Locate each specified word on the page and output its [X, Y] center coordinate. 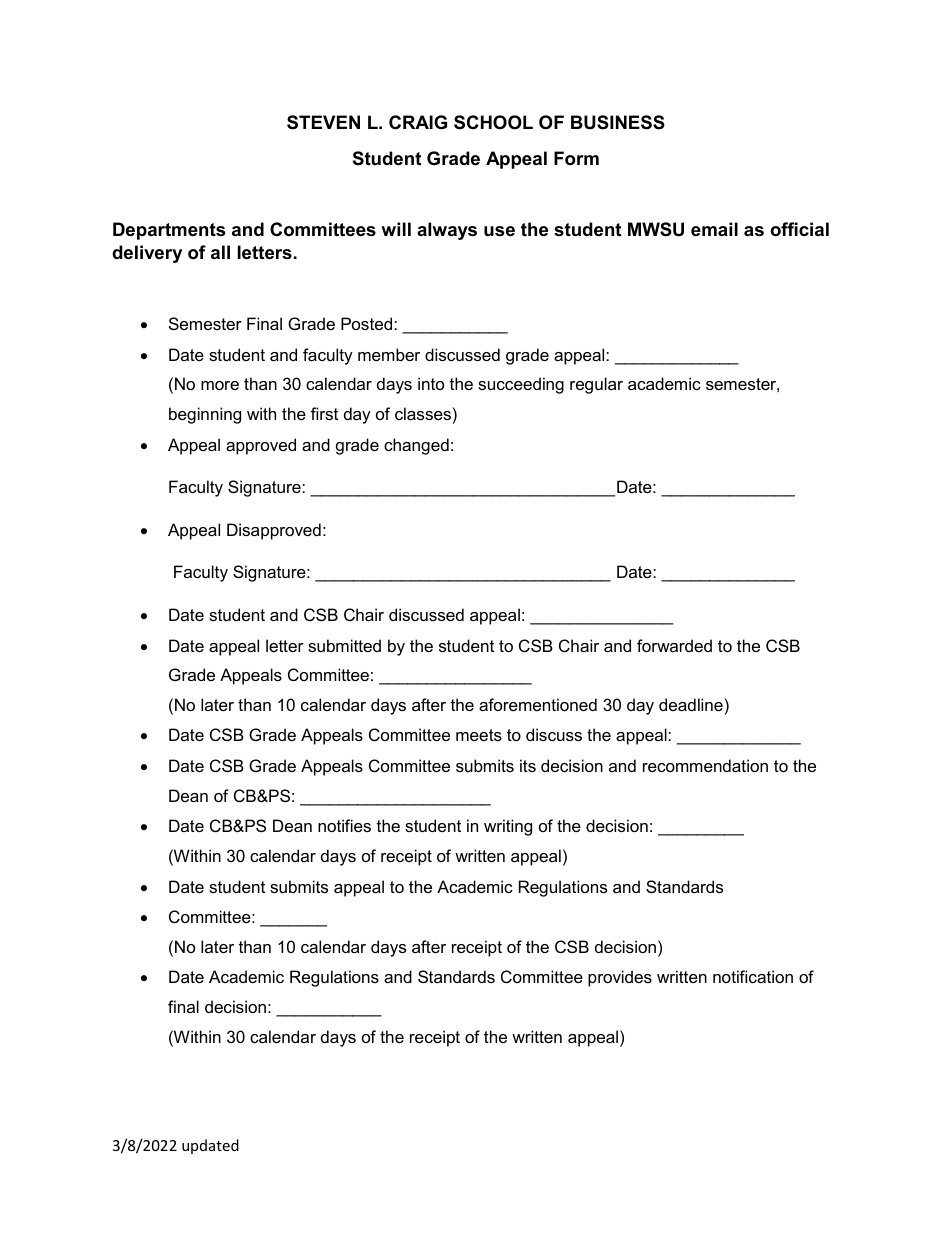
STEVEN [323, 122]
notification [753, 976]
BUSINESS [618, 122]
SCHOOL [493, 122]
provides [620, 978]
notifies [344, 825]
